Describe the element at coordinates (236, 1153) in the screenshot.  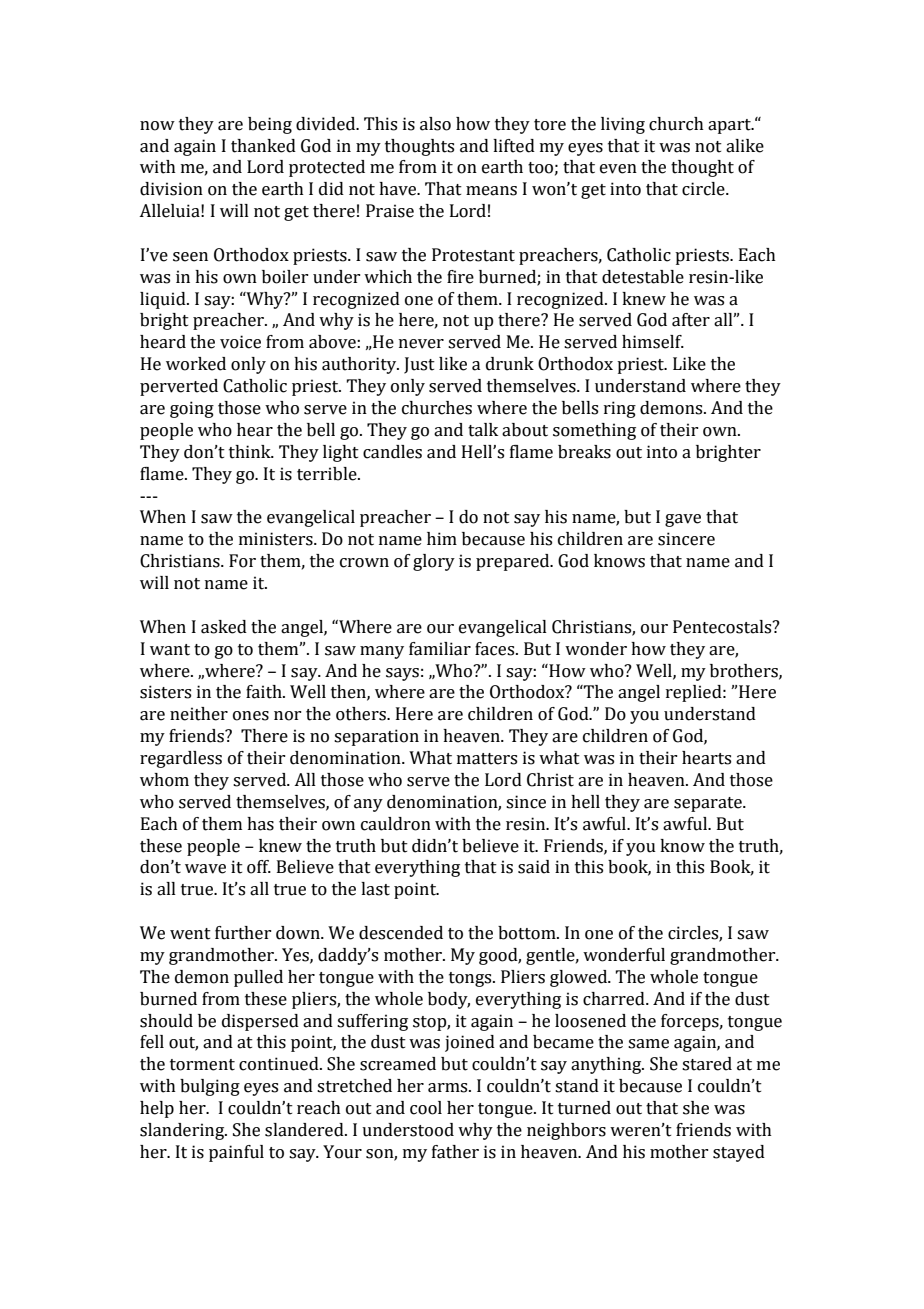
I see `painful` at that location.
